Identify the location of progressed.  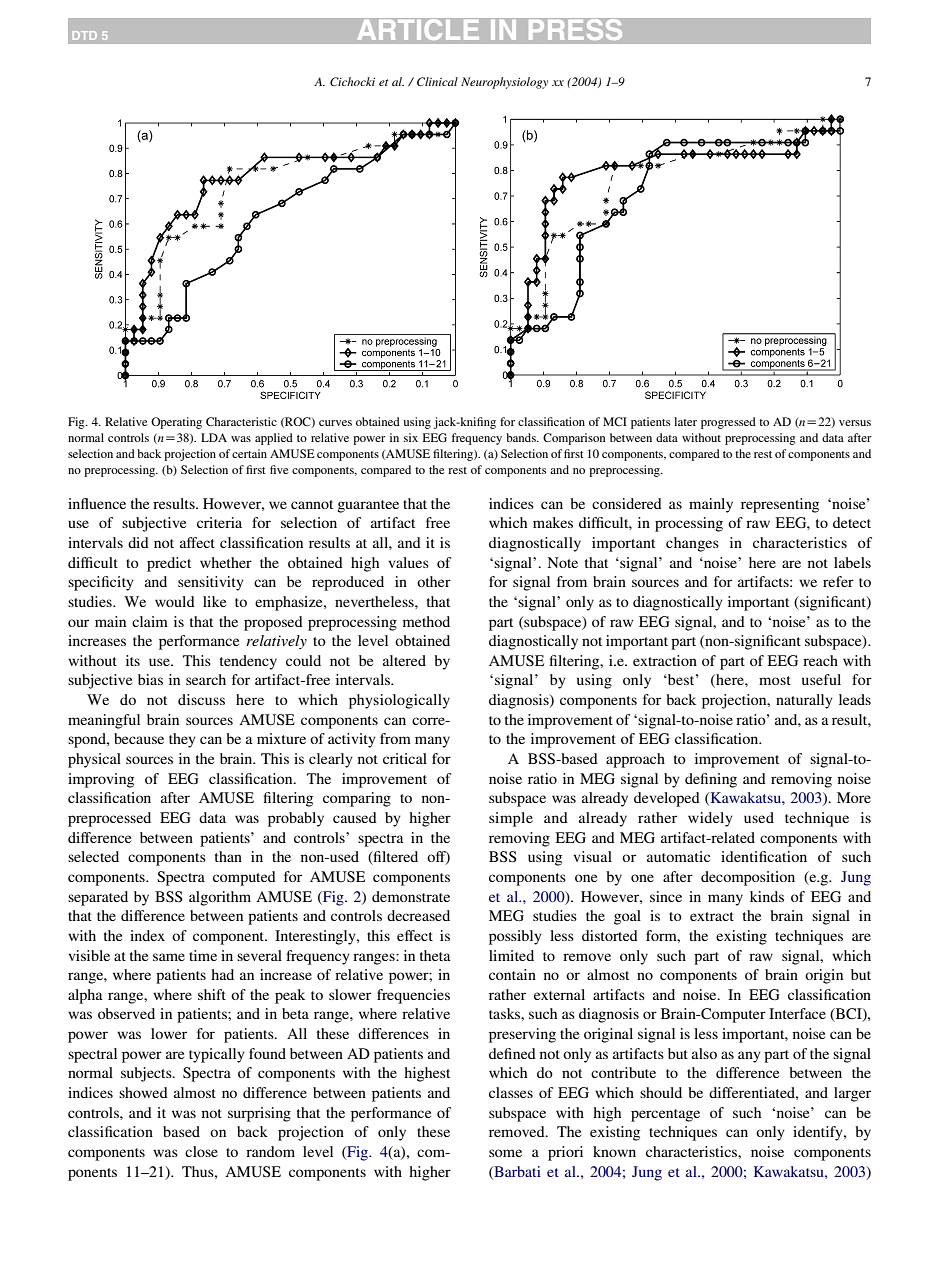
(728, 423).
